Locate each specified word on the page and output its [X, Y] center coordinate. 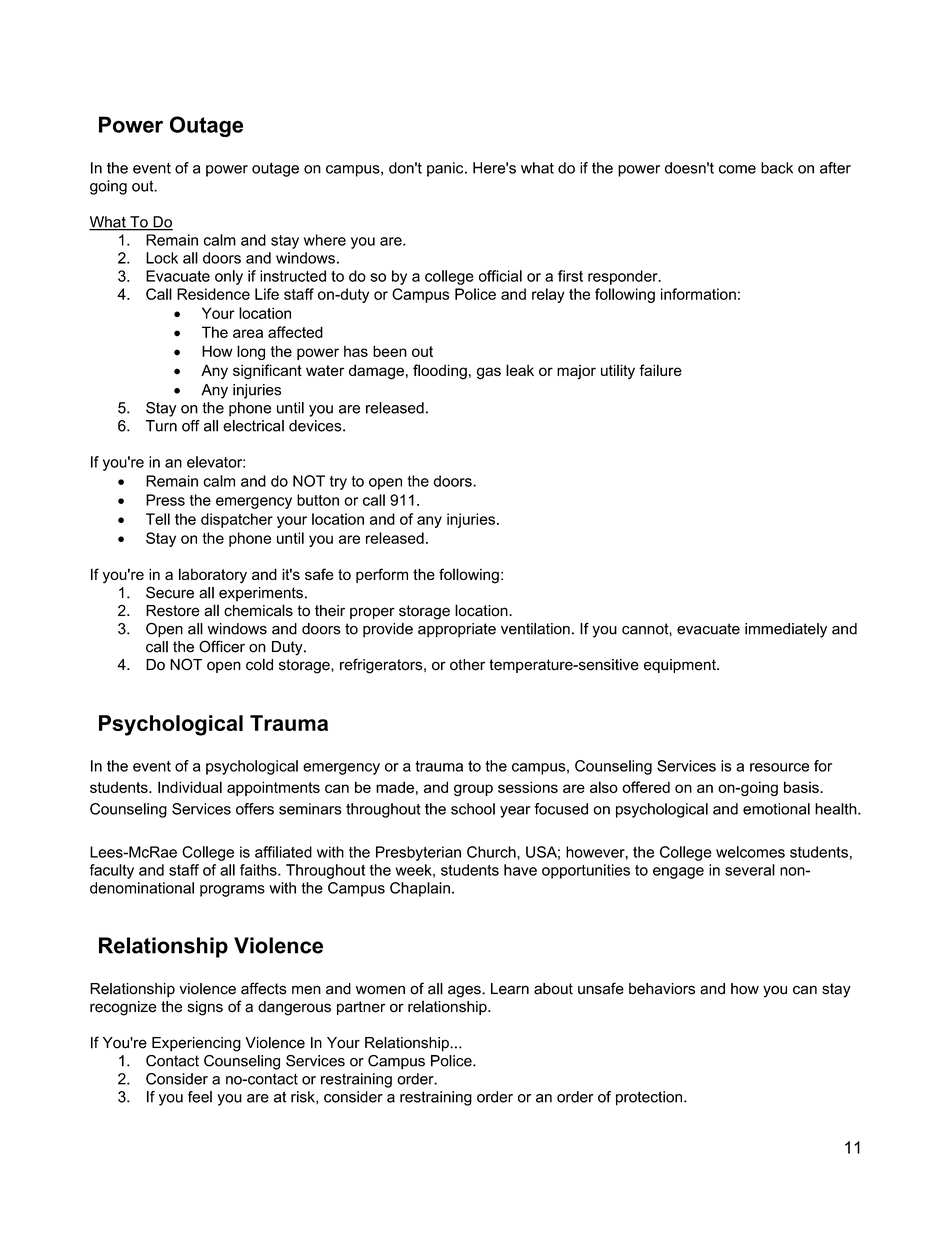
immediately [786, 630]
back [777, 168]
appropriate [457, 630]
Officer [222, 646]
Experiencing [196, 1044]
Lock [162, 258]
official [500, 276]
